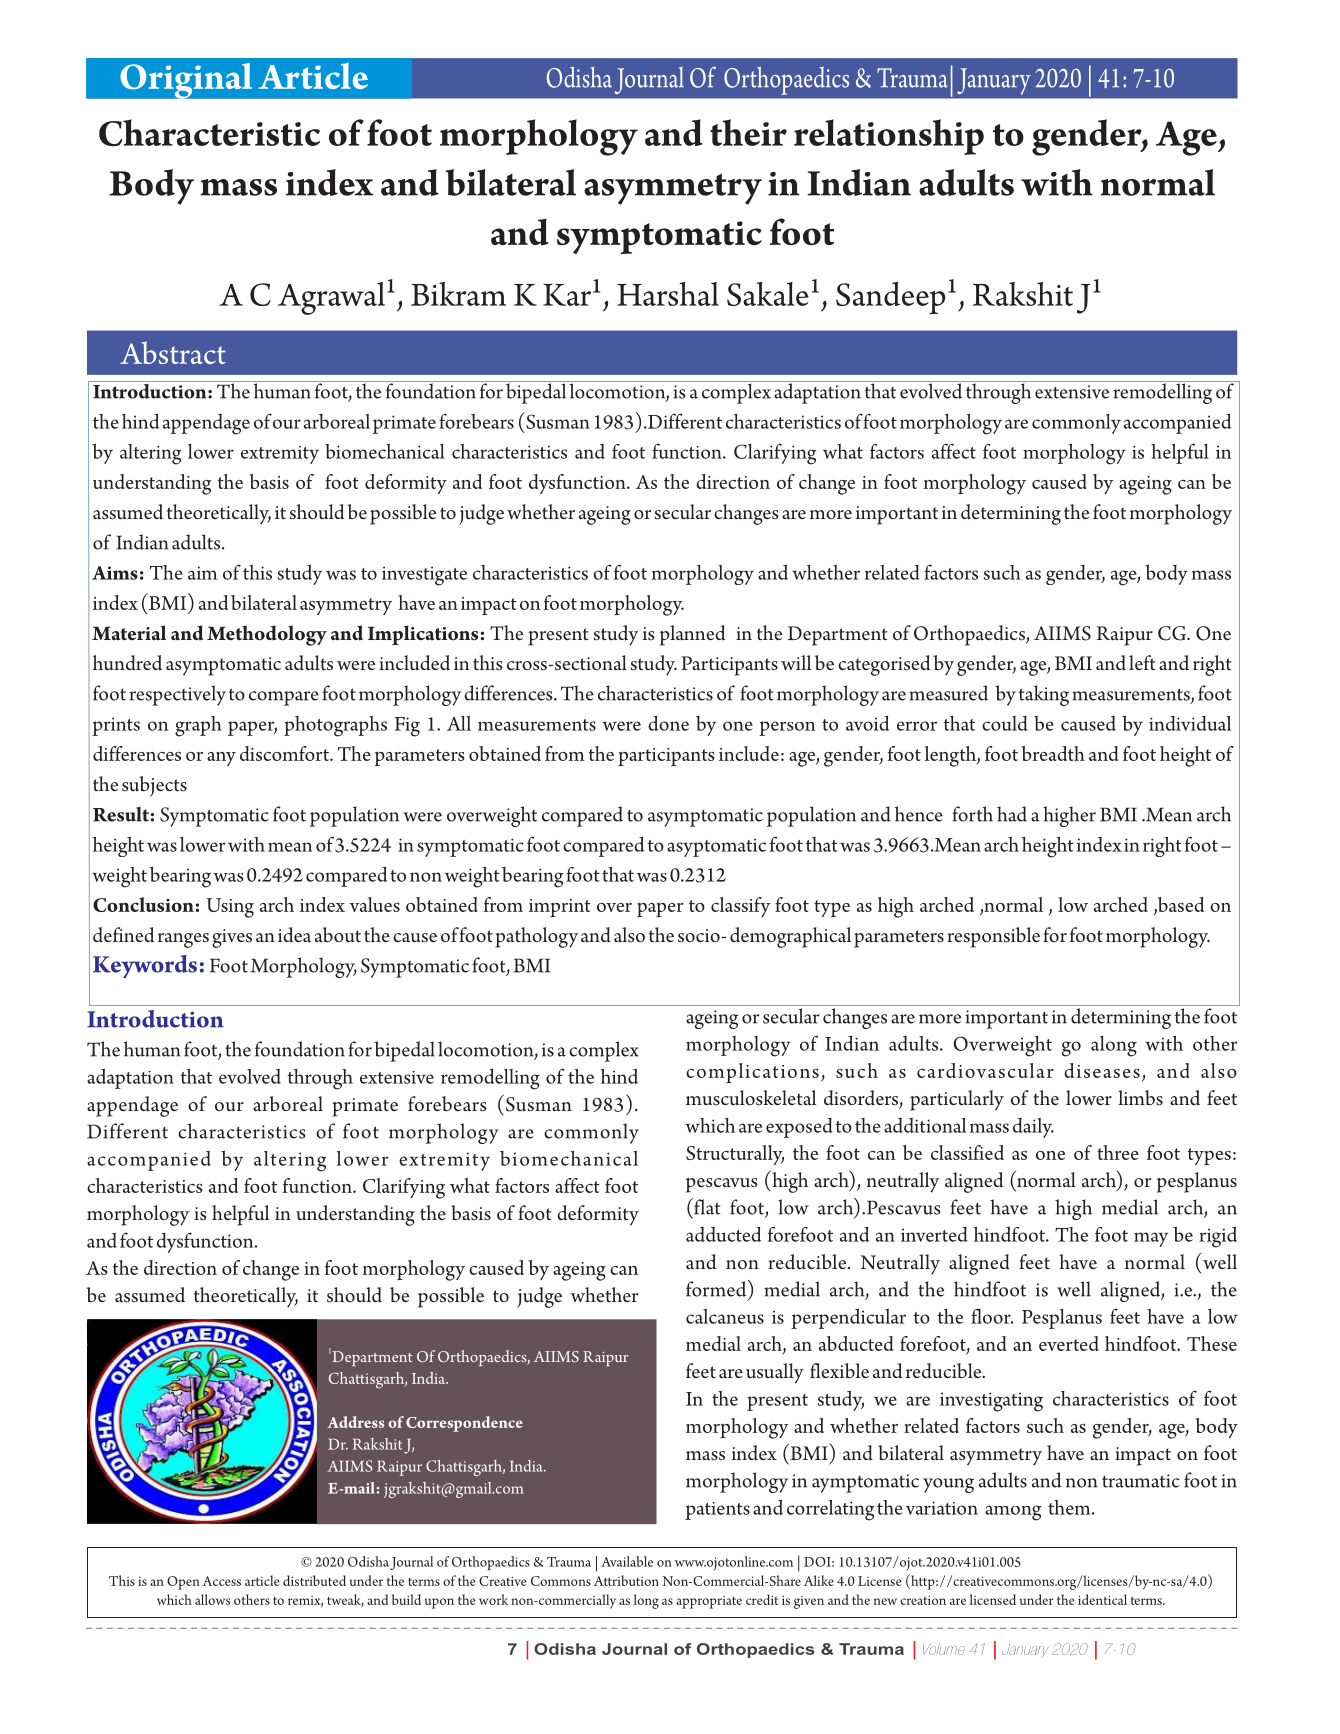 The width and height of the screenshot is (1340, 1734). What do you see at coordinates (115, 573) in the screenshot?
I see `Aims` at bounding box center [115, 573].
